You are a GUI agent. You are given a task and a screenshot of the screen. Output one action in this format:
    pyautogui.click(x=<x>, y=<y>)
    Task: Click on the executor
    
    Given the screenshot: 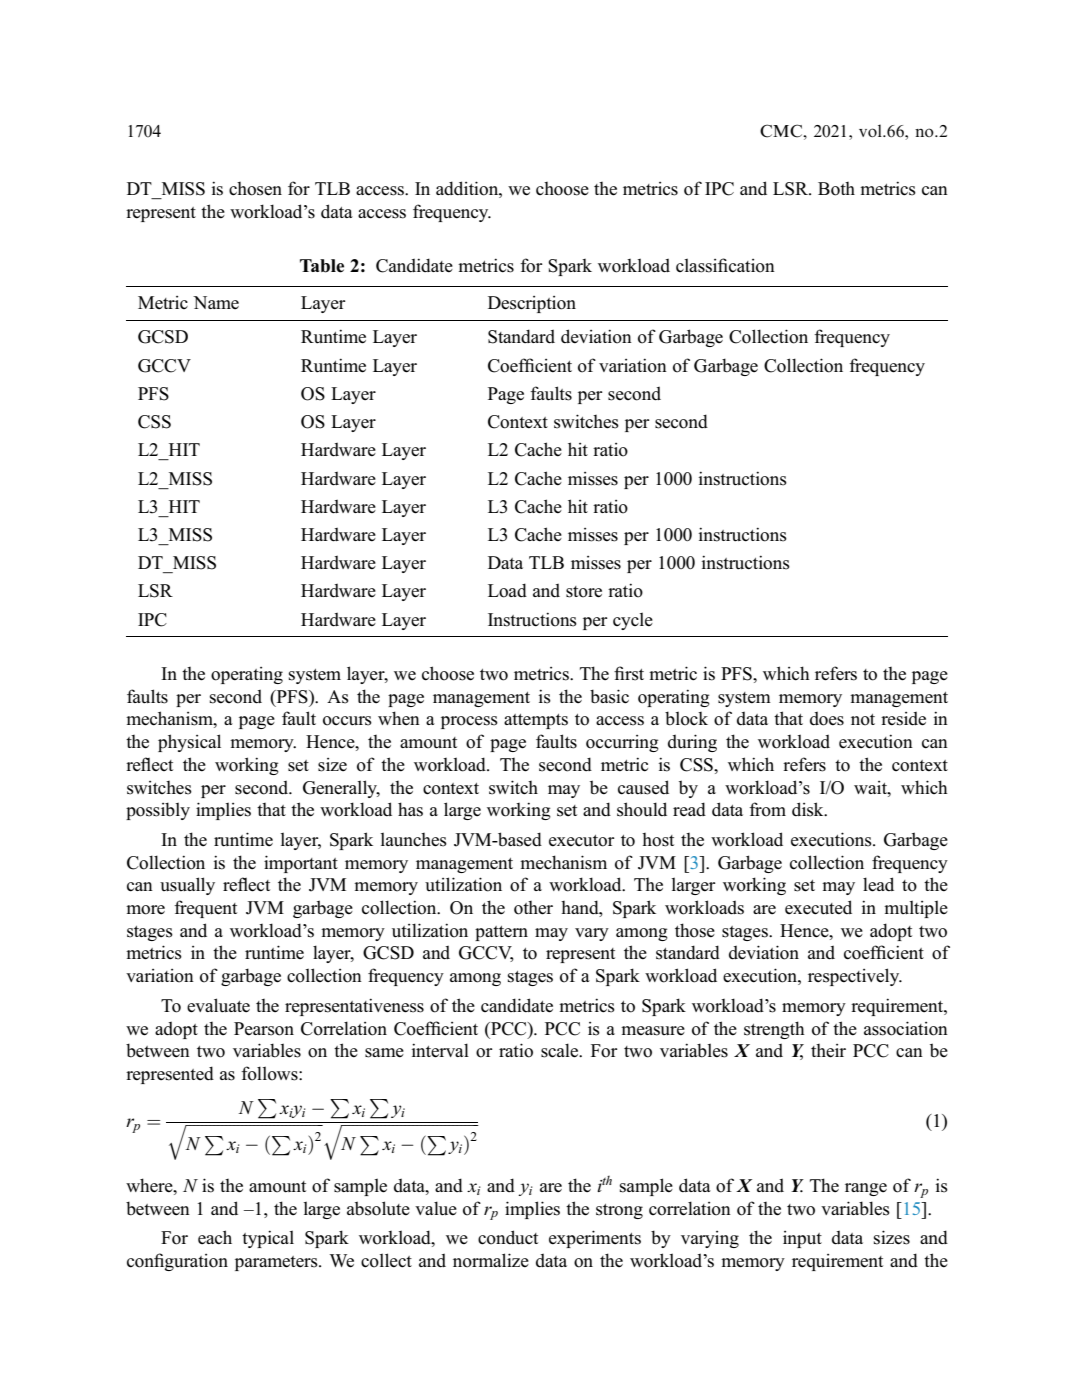 What is the action you would take?
    pyautogui.click(x=582, y=841)
